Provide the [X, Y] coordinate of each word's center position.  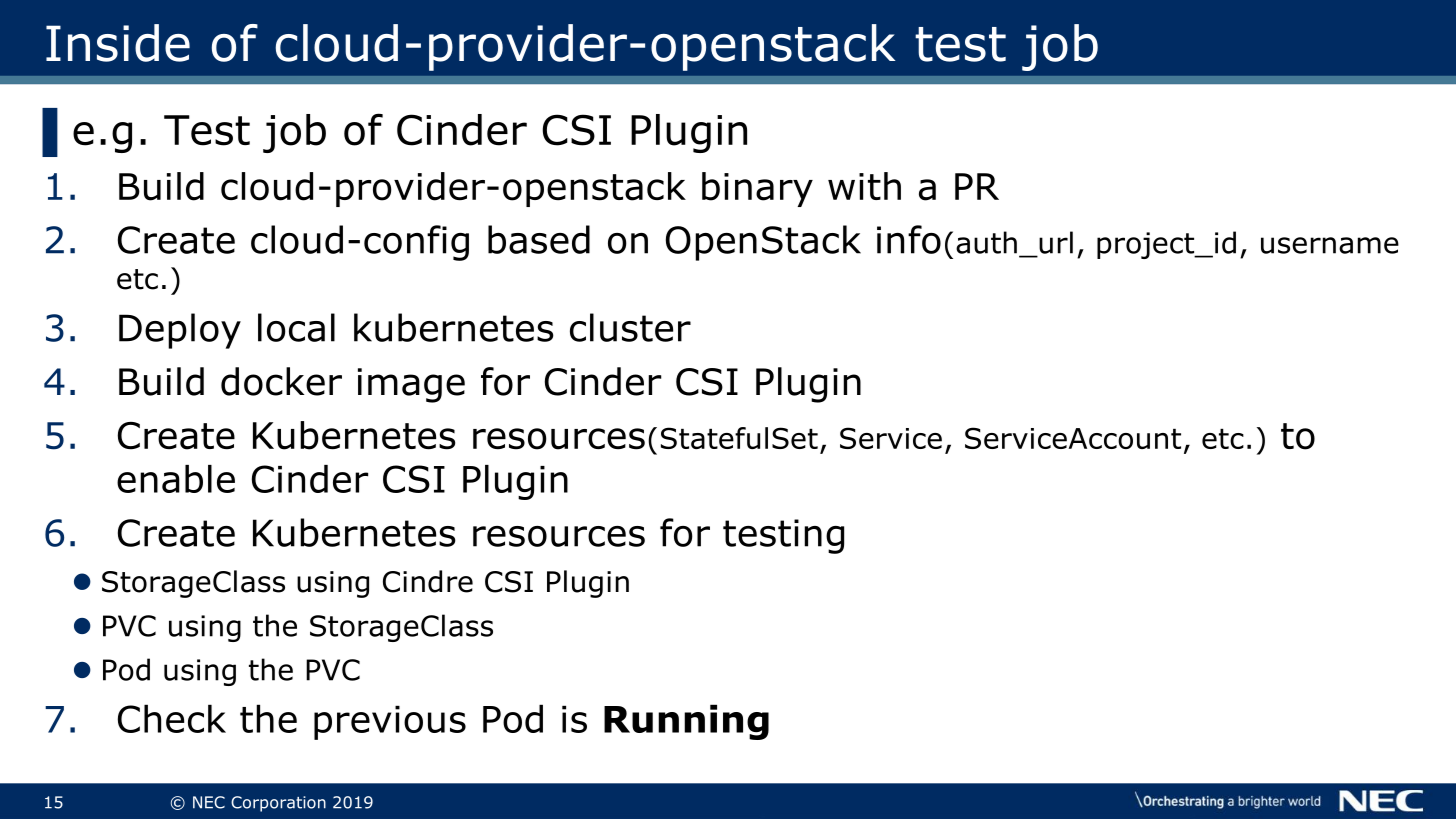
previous [390, 723]
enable [176, 479]
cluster [630, 327]
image [411, 385]
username [1330, 245]
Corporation [278, 804]
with [864, 186]
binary [757, 189]
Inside [118, 43]
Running [686, 722]
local [296, 327]
